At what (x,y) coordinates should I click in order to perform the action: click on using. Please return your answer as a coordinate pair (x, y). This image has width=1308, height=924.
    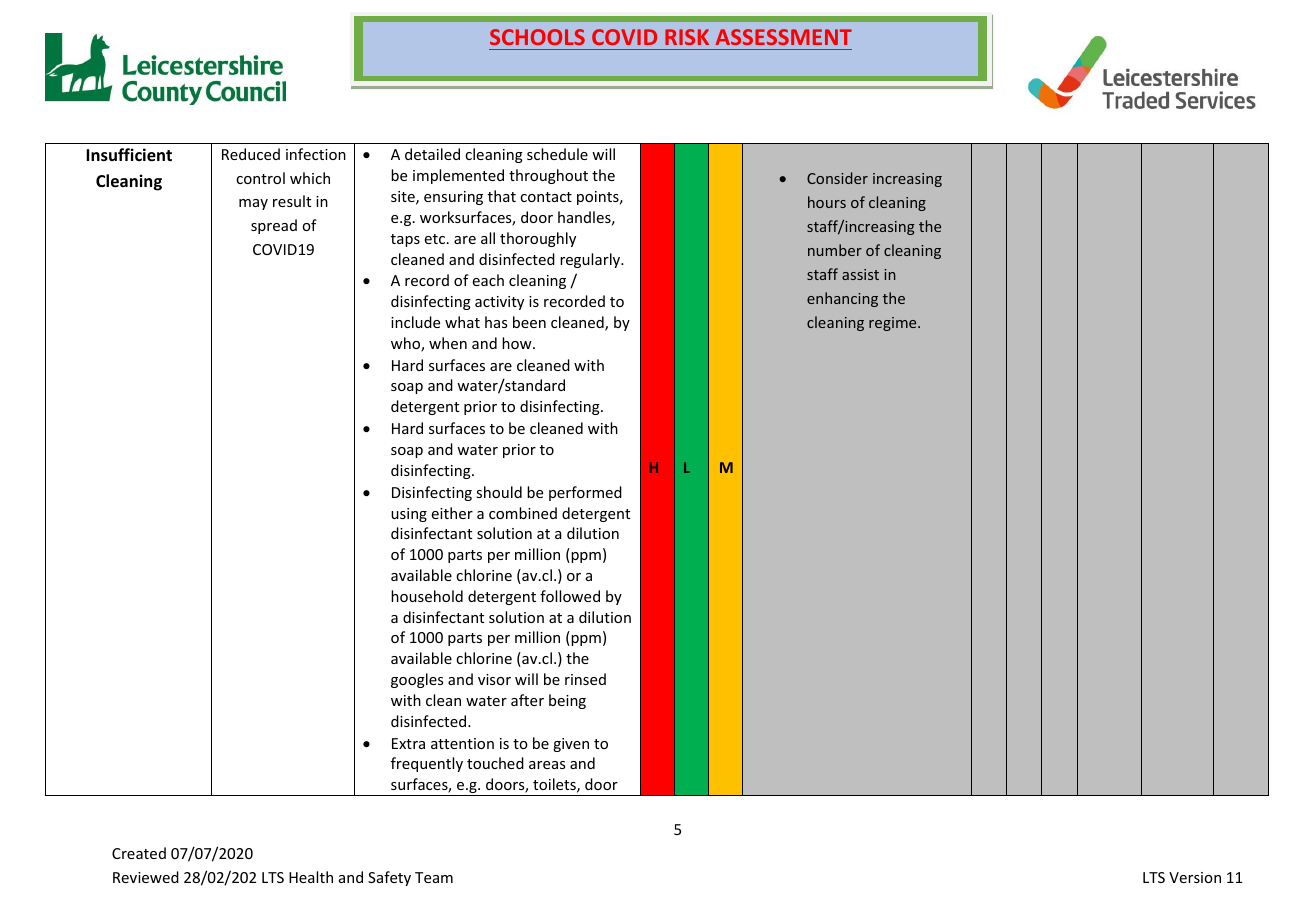
    Looking at the image, I should click on (409, 515).
